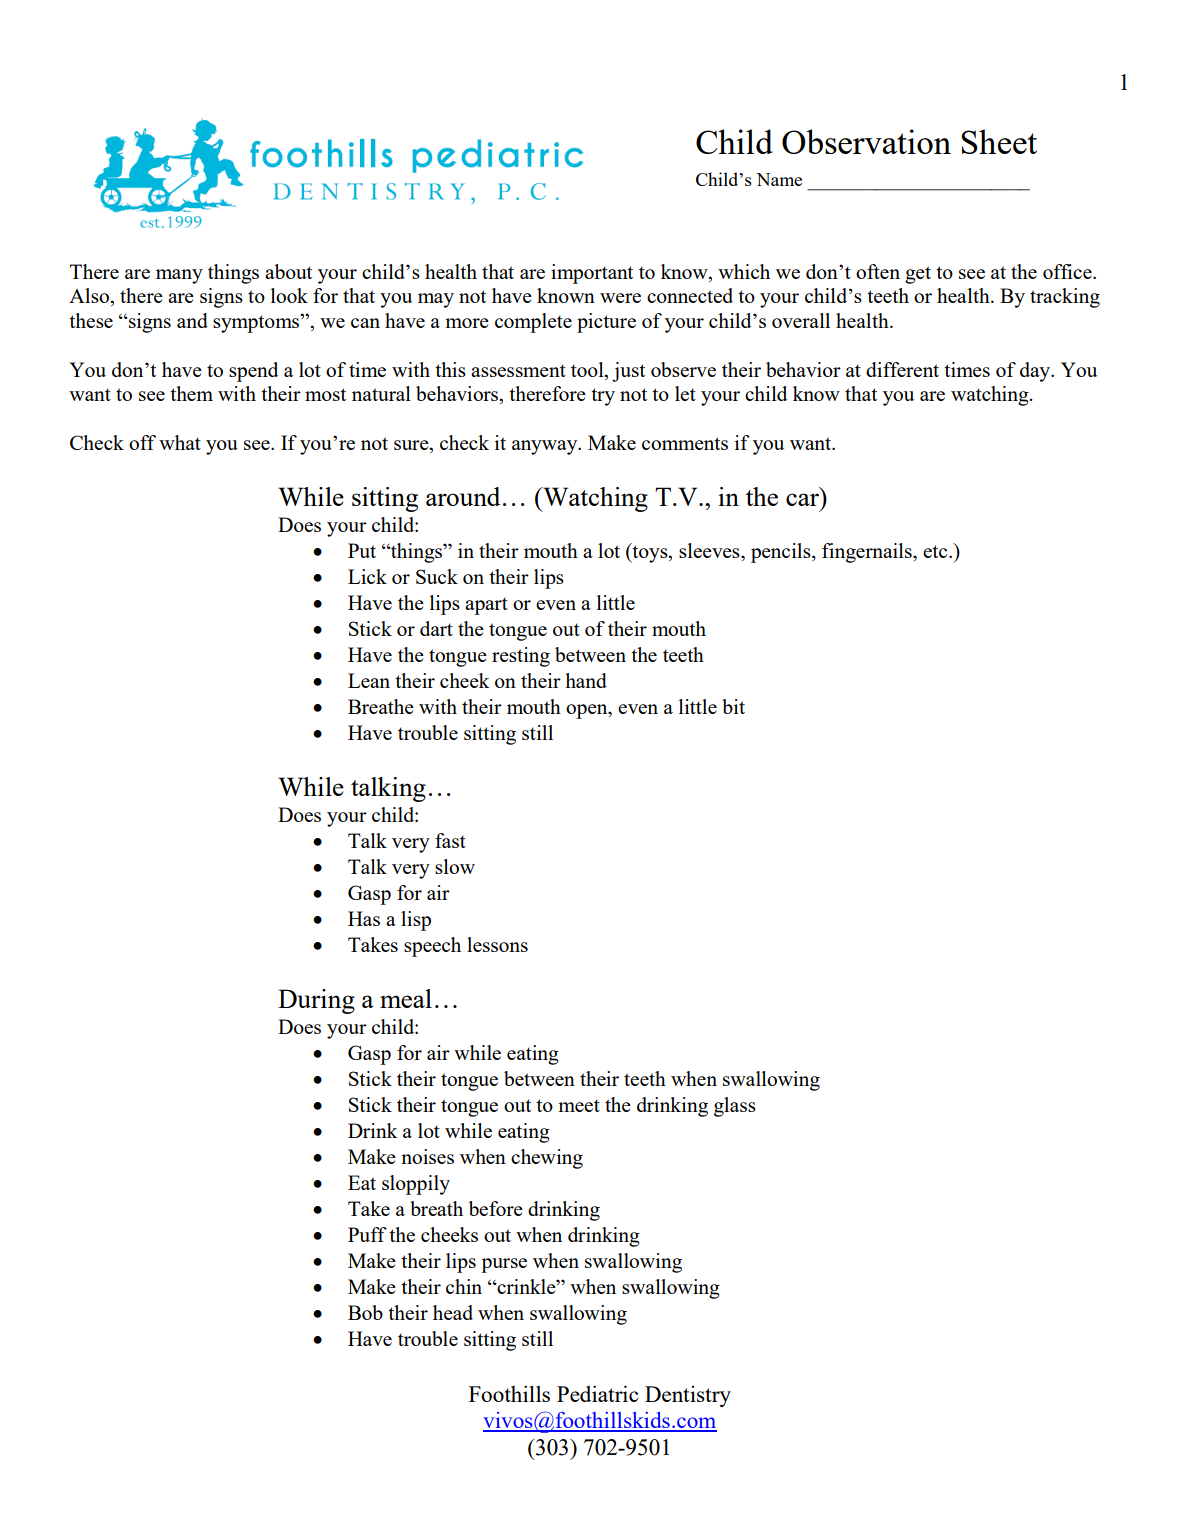  What do you see at coordinates (999, 141) in the document?
I see `Sheet` at bounding box center [999, 141].
